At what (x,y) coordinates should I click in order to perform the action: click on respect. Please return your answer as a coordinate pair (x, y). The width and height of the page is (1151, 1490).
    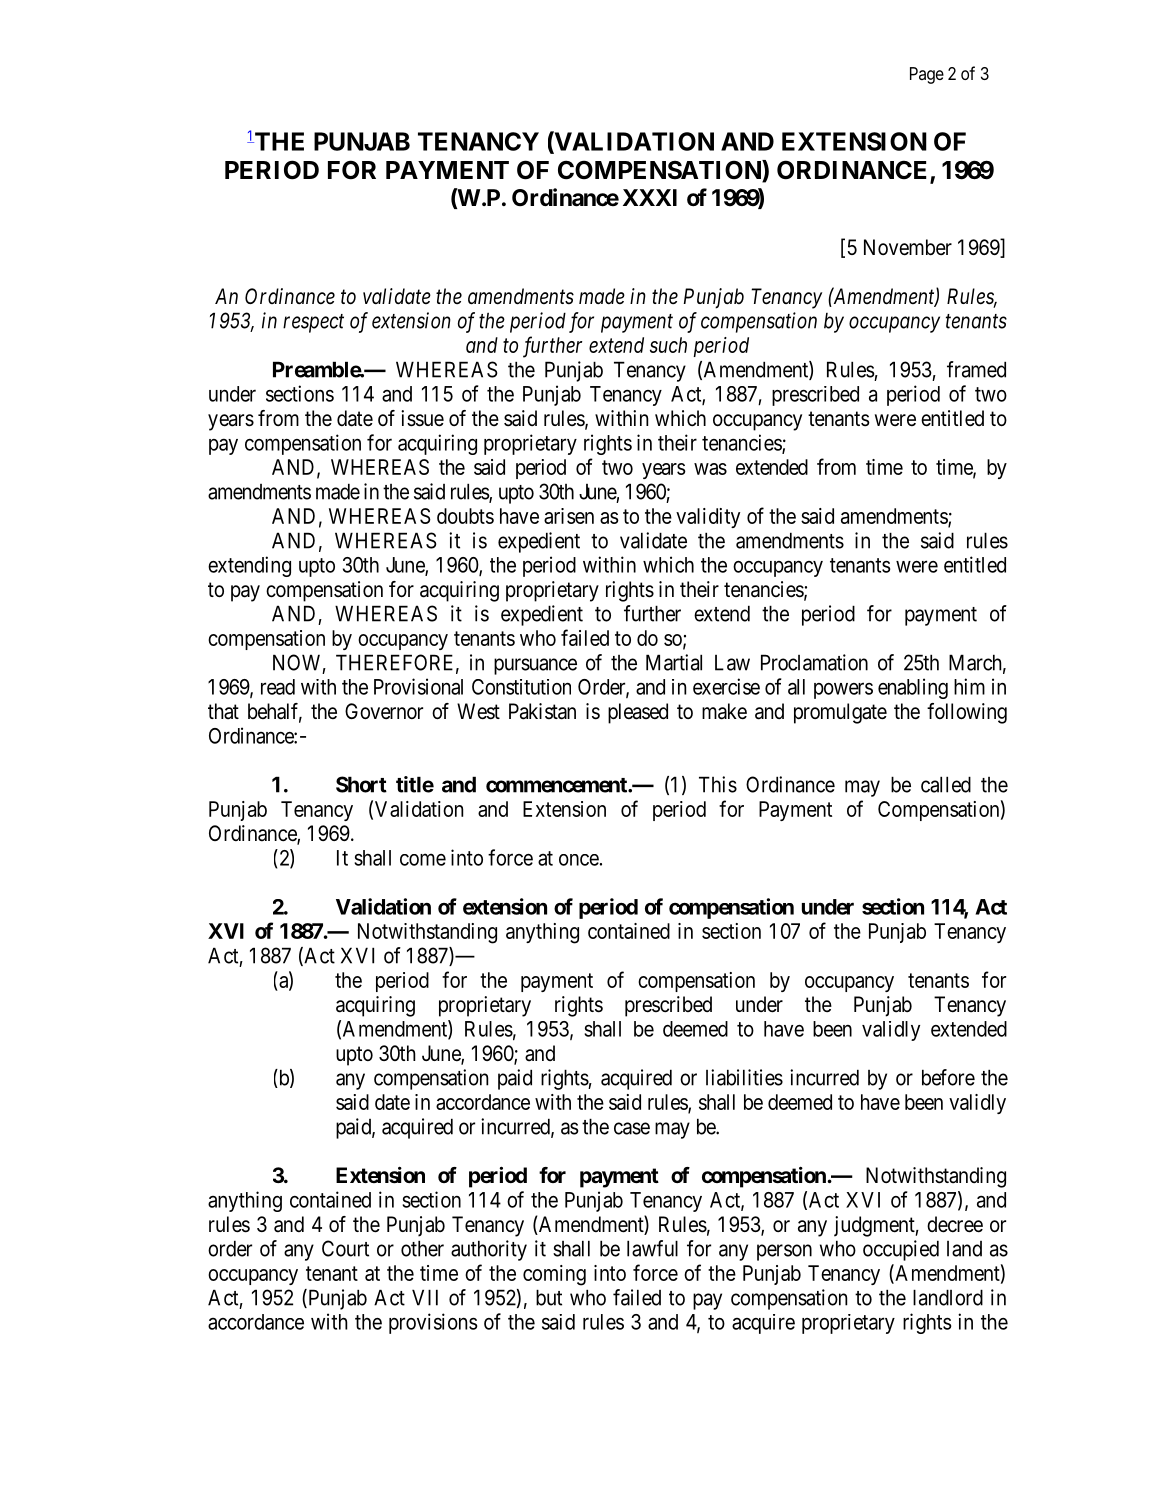
    Looking at the image, I should click on (313, 323).
